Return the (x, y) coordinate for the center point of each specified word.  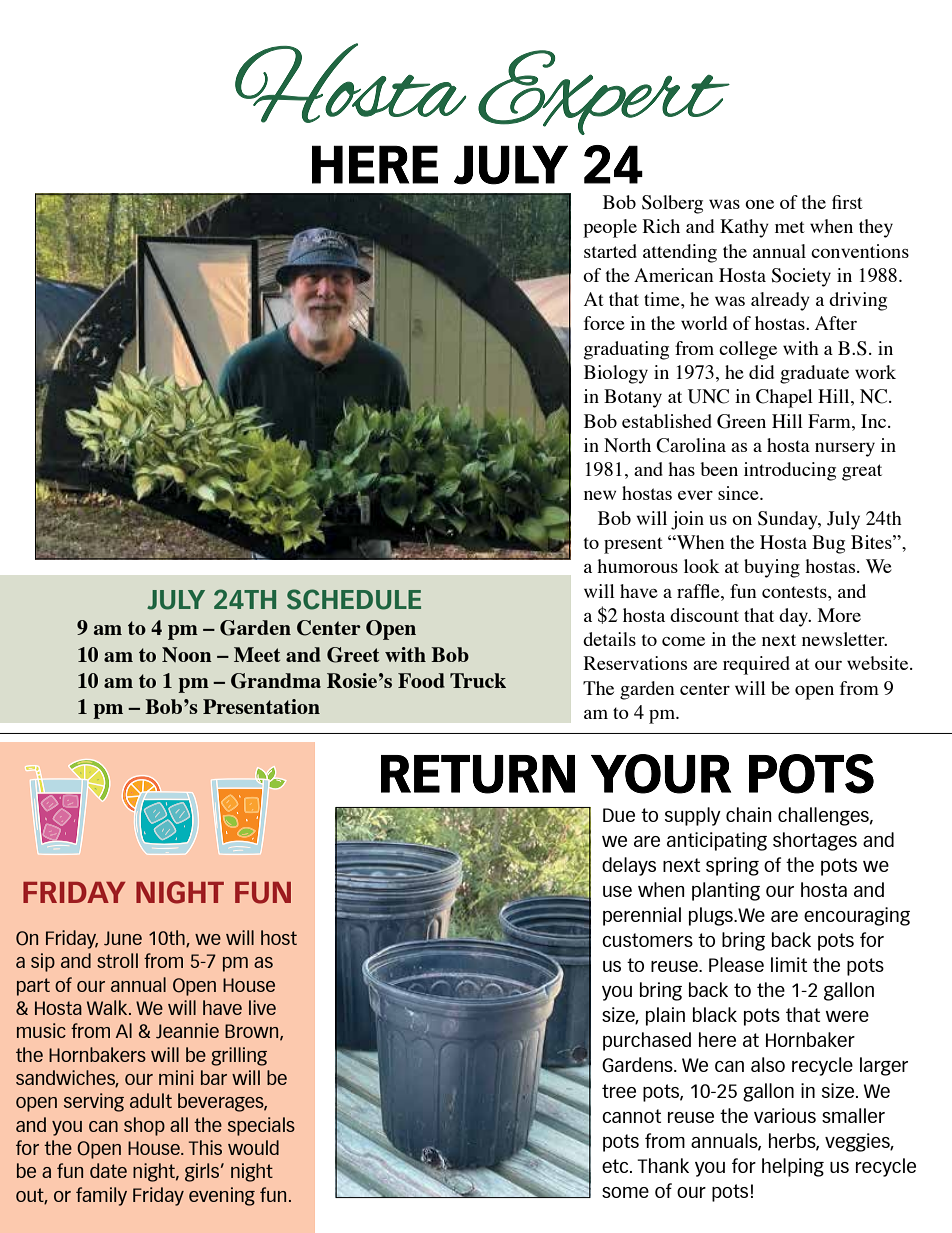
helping (793, 1167)
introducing (790, 471)
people (610, 228)
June (123, 938)
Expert (604, 92)
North (627, 445)
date (108, 1170)
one (759, 204)
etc (616, 1166)
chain (749, 814)
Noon (187, 654)
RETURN (478, 774)
